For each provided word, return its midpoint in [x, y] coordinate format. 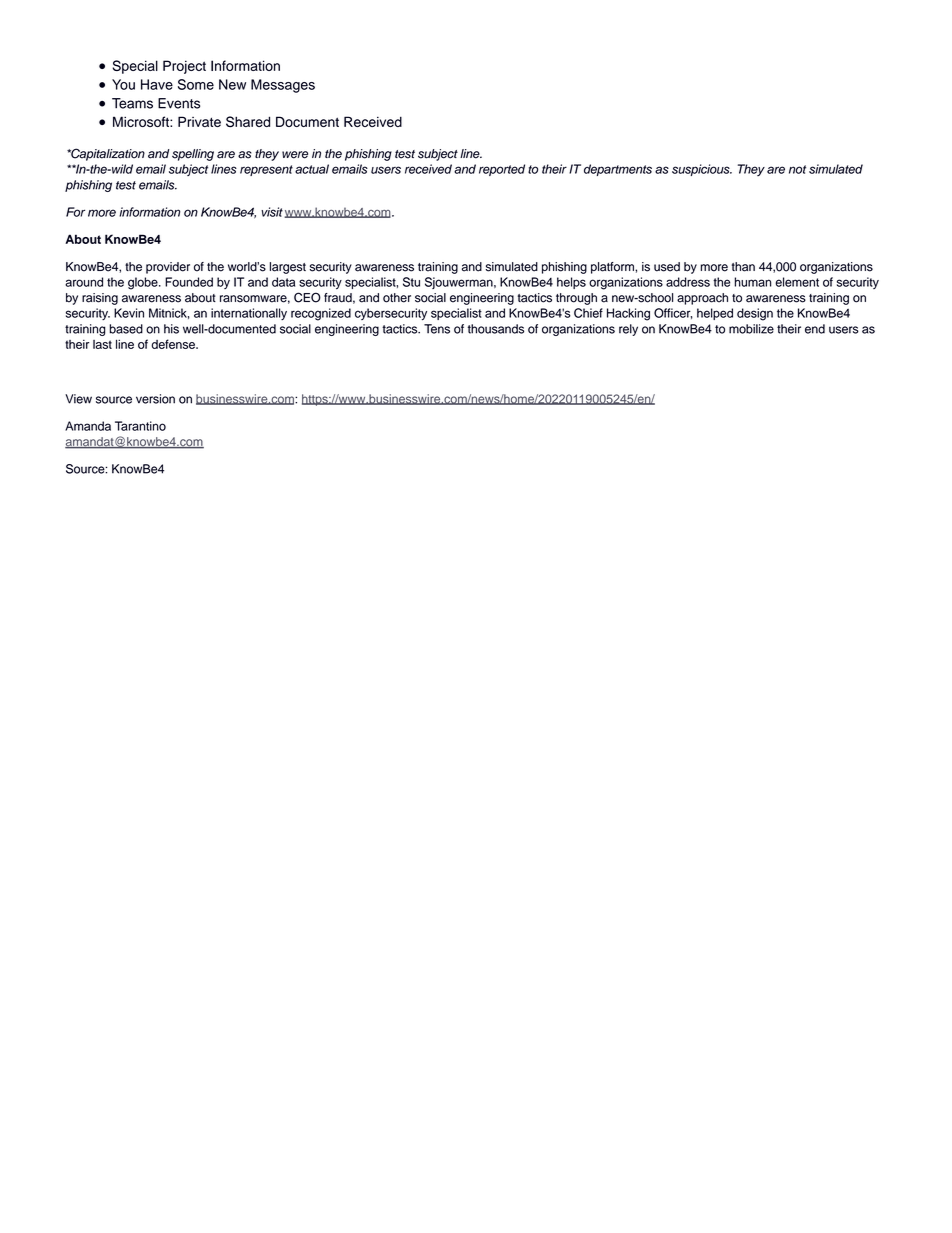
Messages [283, 86]
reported [502, 170]
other [397, 298]
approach [702, 299]
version [155, 399]
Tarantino [140, 426]
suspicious [702, 170]
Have [157, 84]
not [797, 169]
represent [266, 170]
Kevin [129, 313]
